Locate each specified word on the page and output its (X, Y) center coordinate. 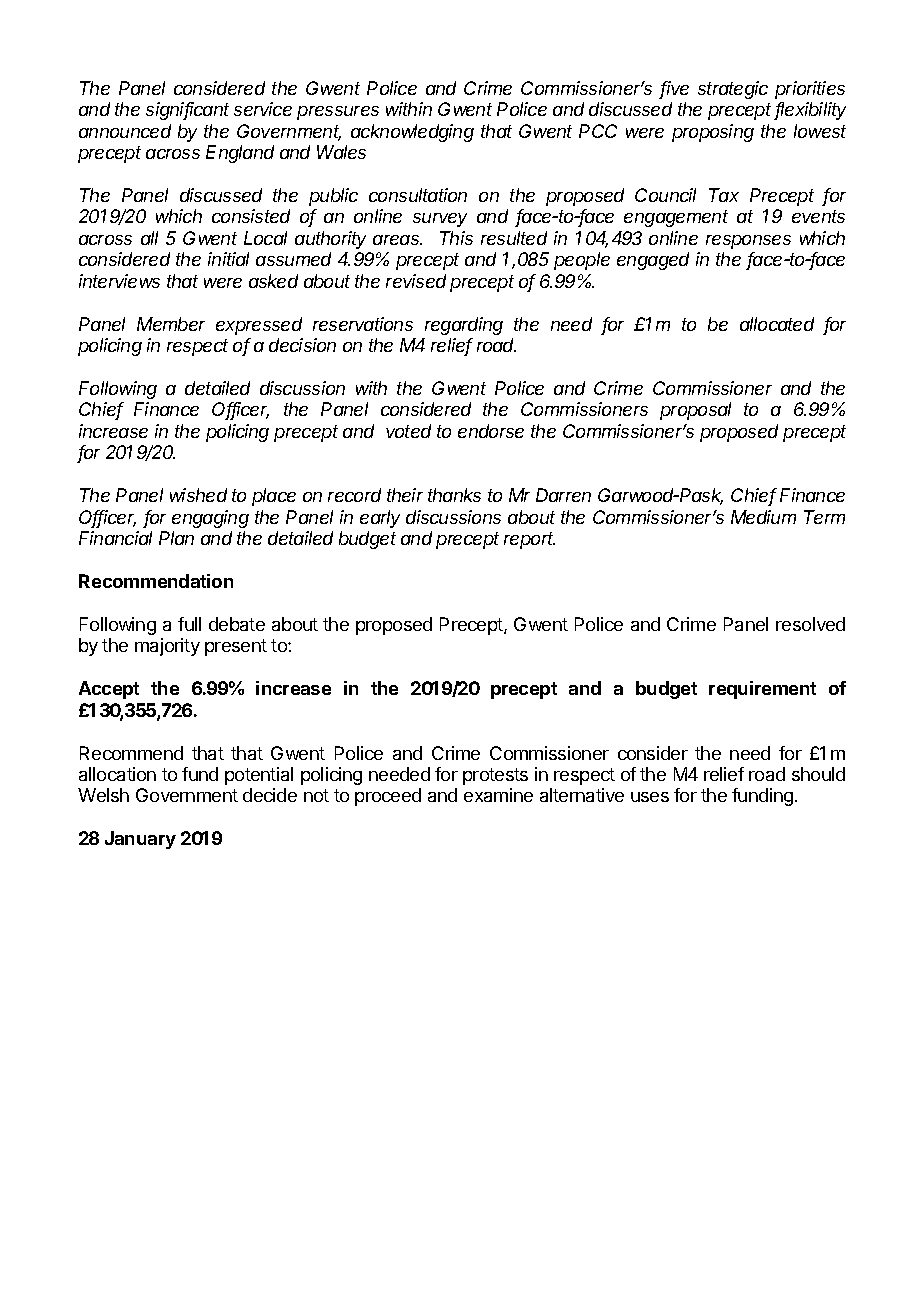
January (140, 840)
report (529, 540)
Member (171, 324)
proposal (695, 411)
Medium (763, 517)
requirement (762, 690)
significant (187, 111)
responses (748, 242)
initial (228, 259)
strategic (733, 90)
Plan (176, 538)
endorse (491, 431)
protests (495, 776)
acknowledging (412, 133)
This (456, 238)
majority (167, 647)
